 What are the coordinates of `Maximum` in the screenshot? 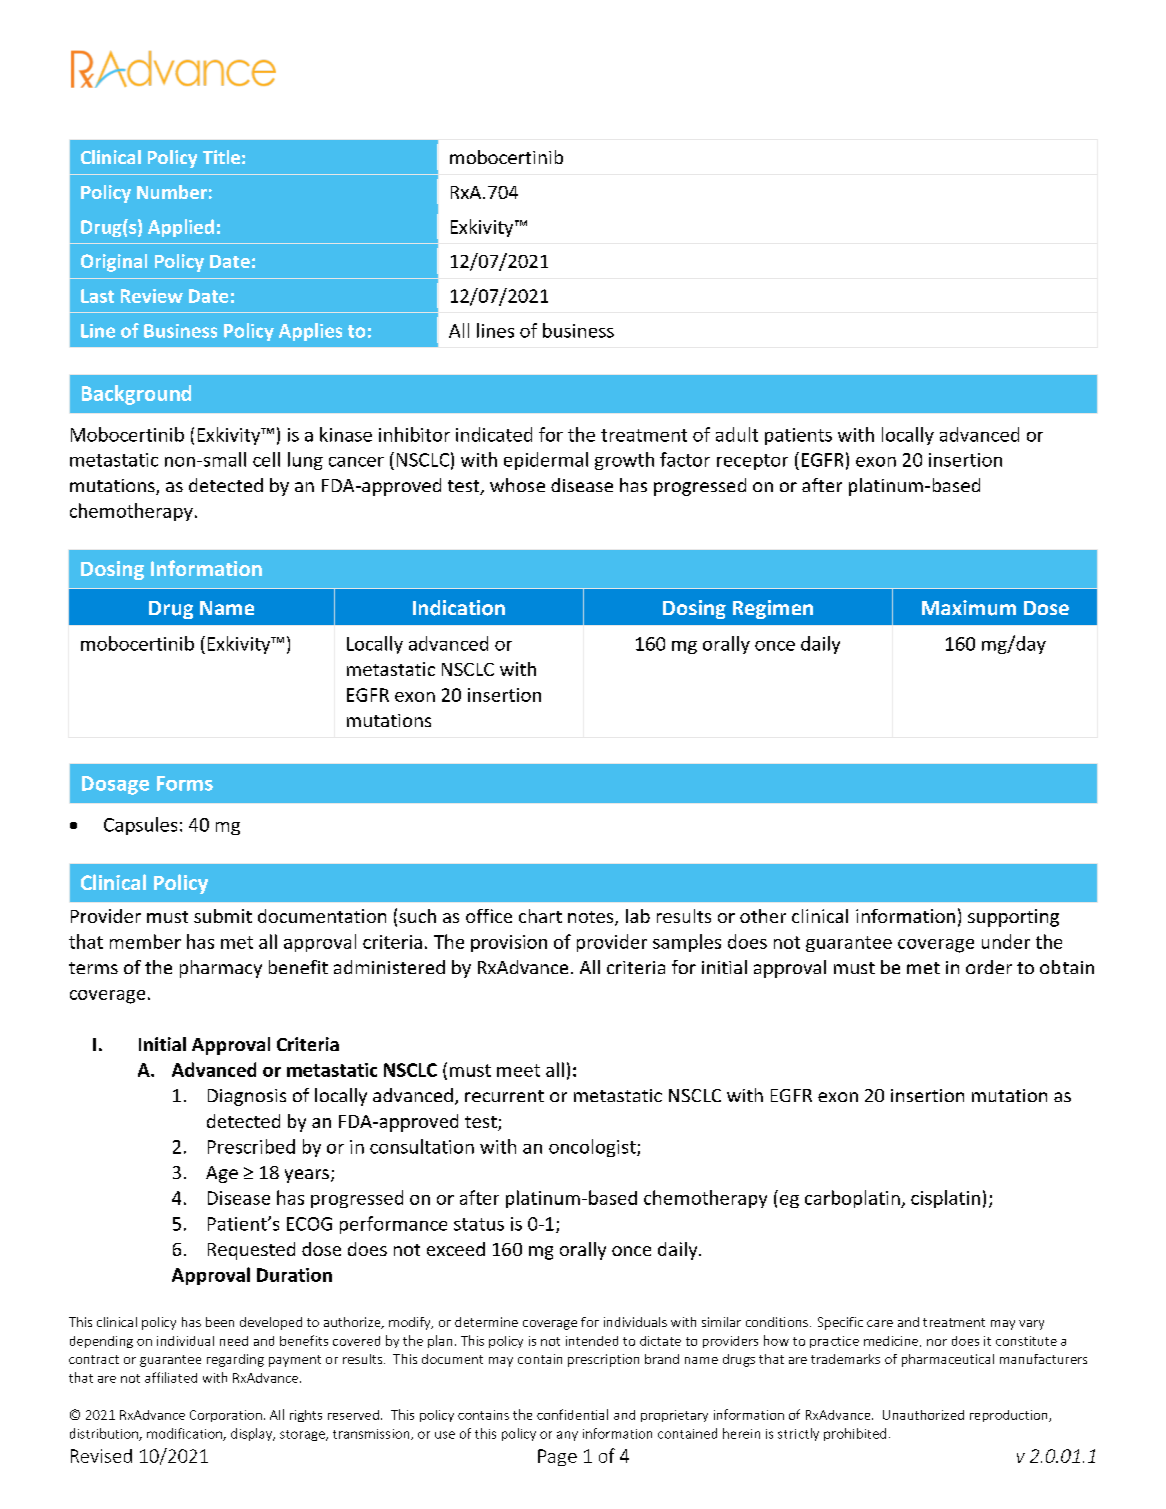 It's located at (969, 608).
